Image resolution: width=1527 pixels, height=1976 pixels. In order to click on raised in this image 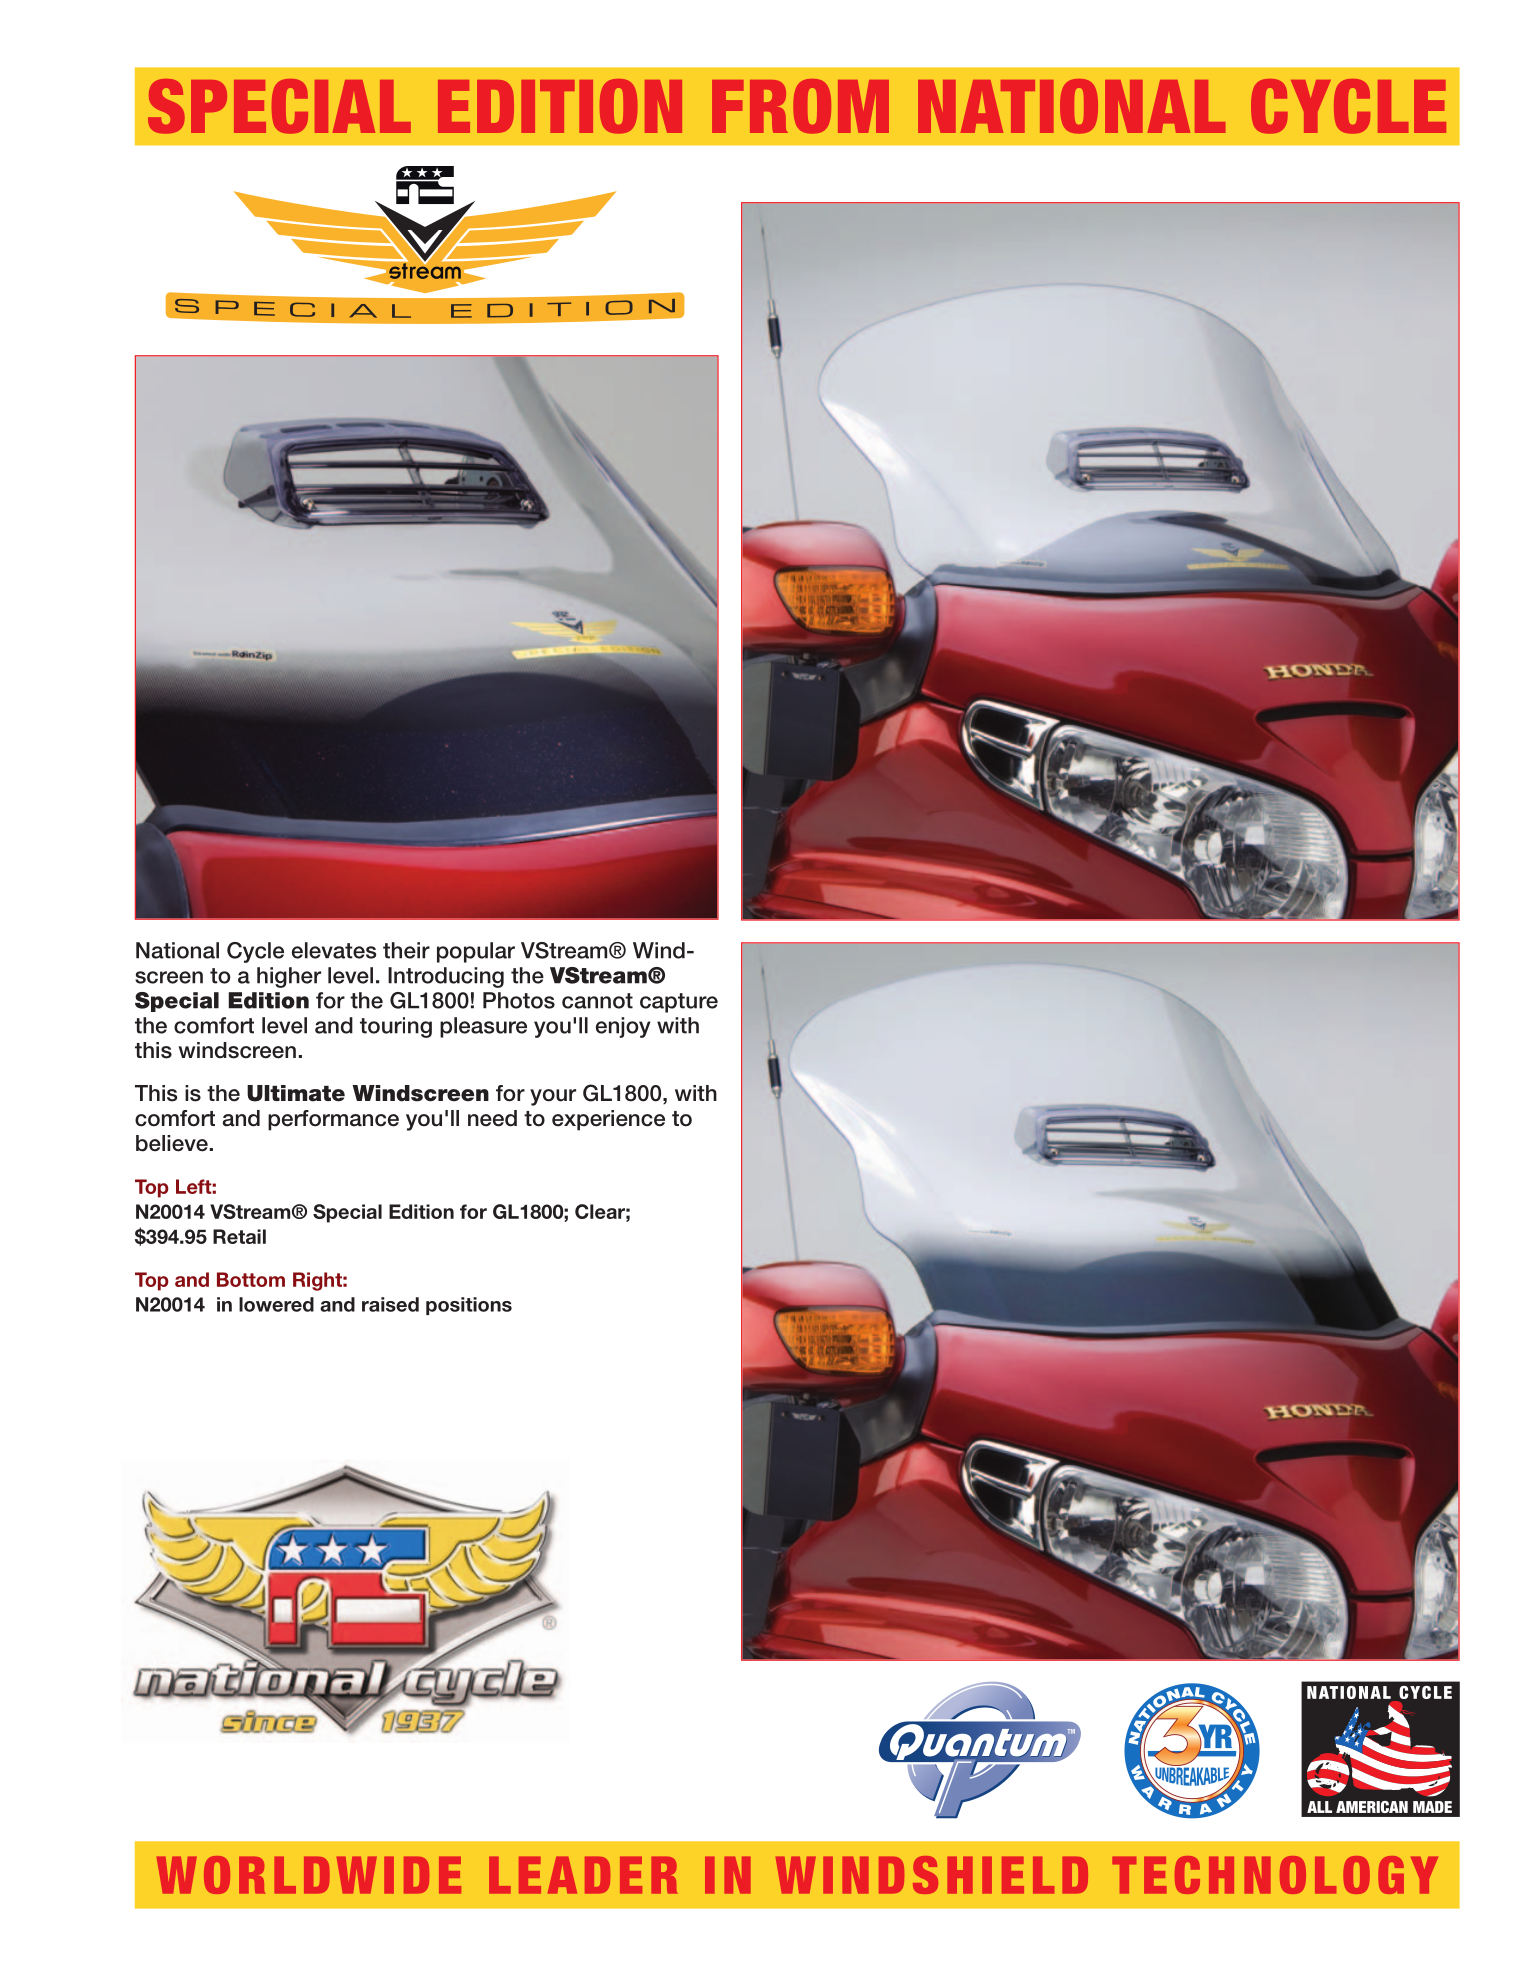, I will do `click(390, 1304)`.
